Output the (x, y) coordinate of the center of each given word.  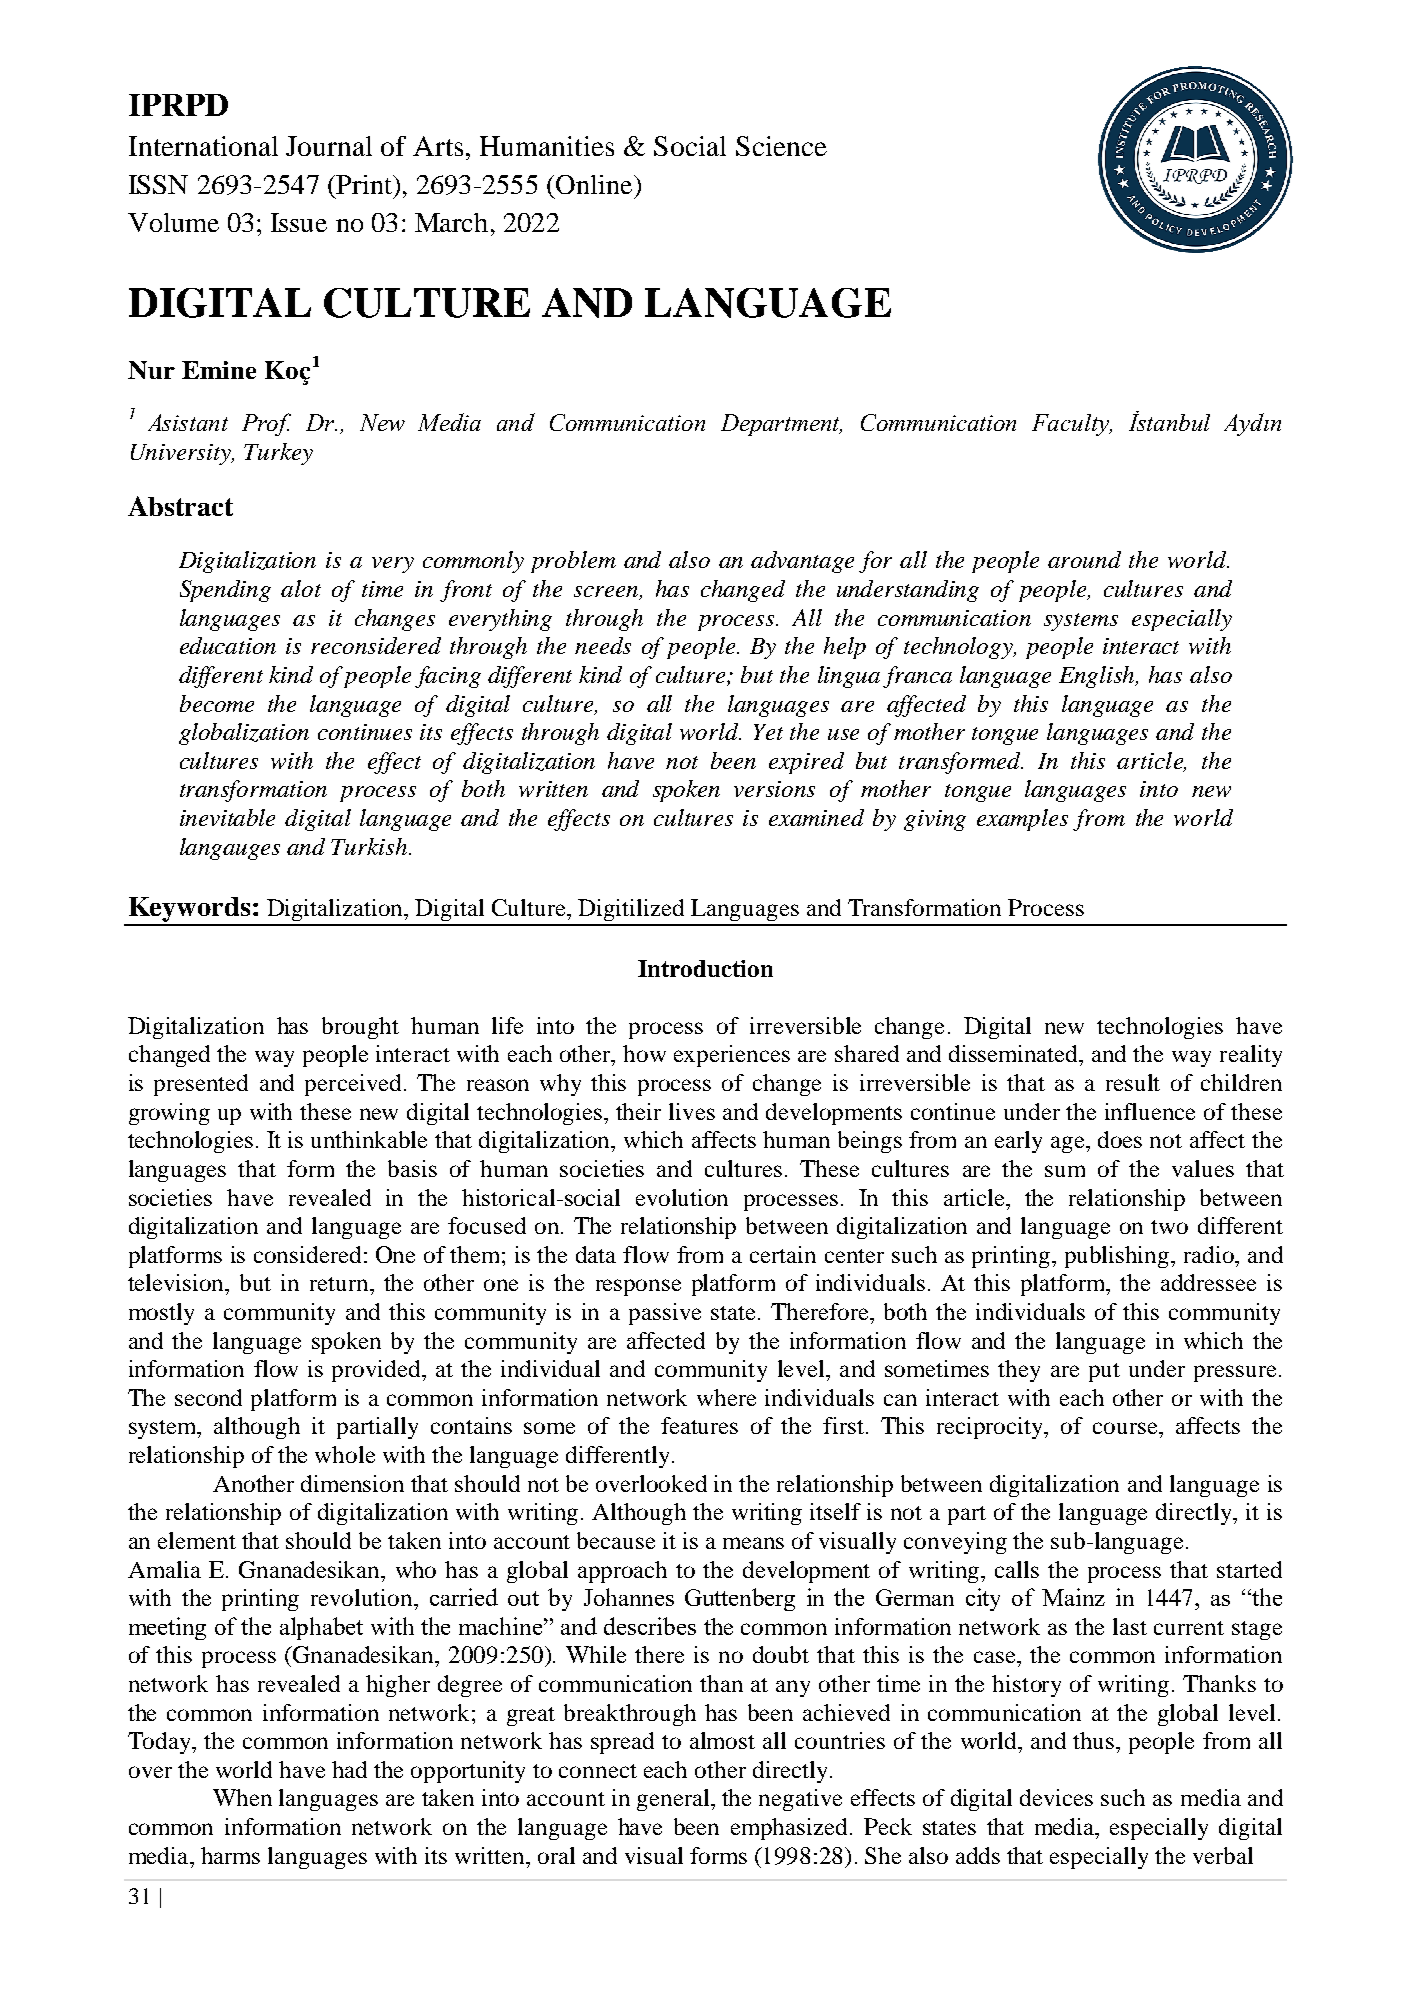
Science (781, 146)
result (1133, 1082)
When (242, 1797)
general (674, 1800)
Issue (299, 222)
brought (360, 1028)
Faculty (1072, 425)
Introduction (705, 968)
